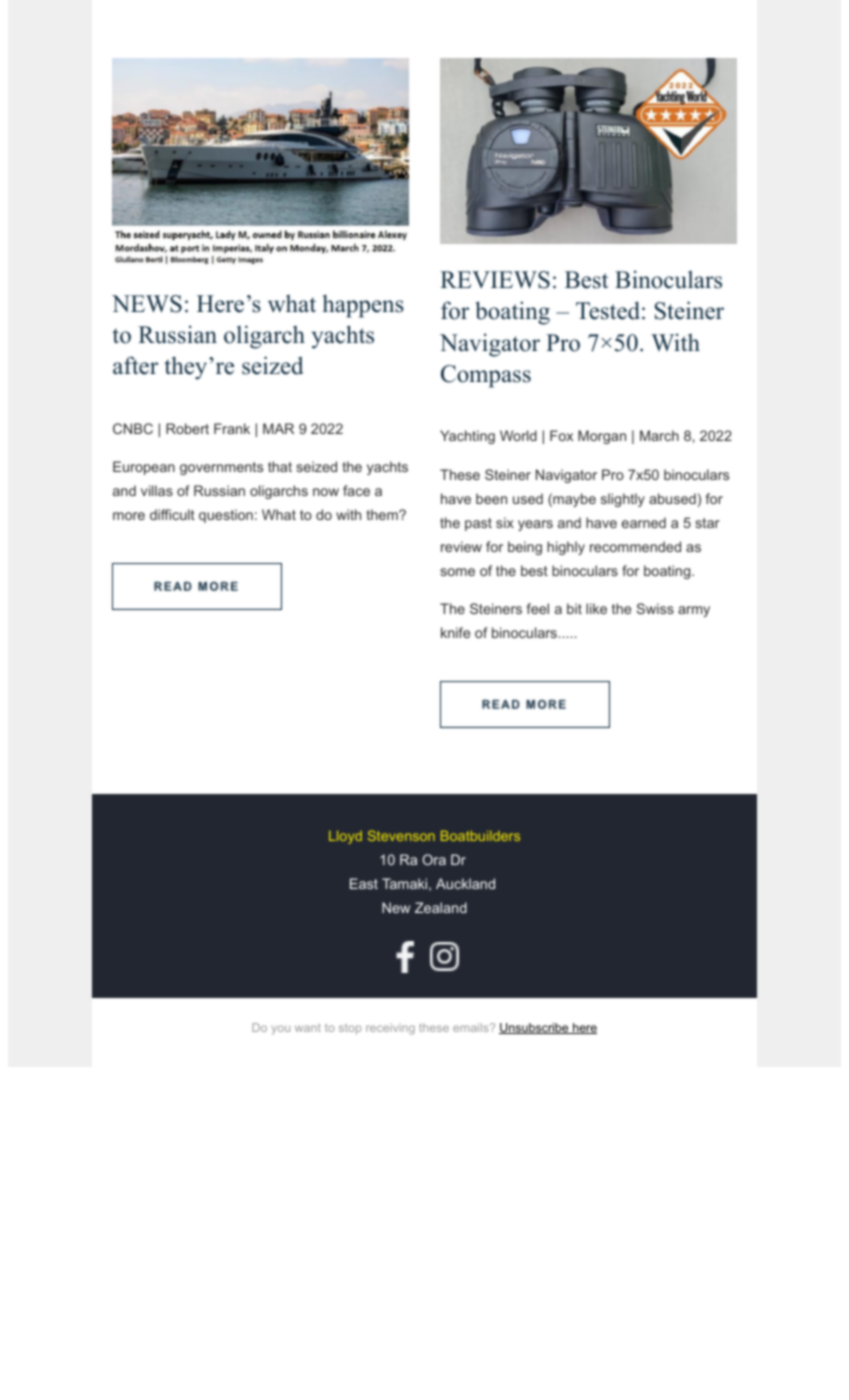 This screenshot has width=849, height=1400. I want to click on Auckland, so click(465, 883).
